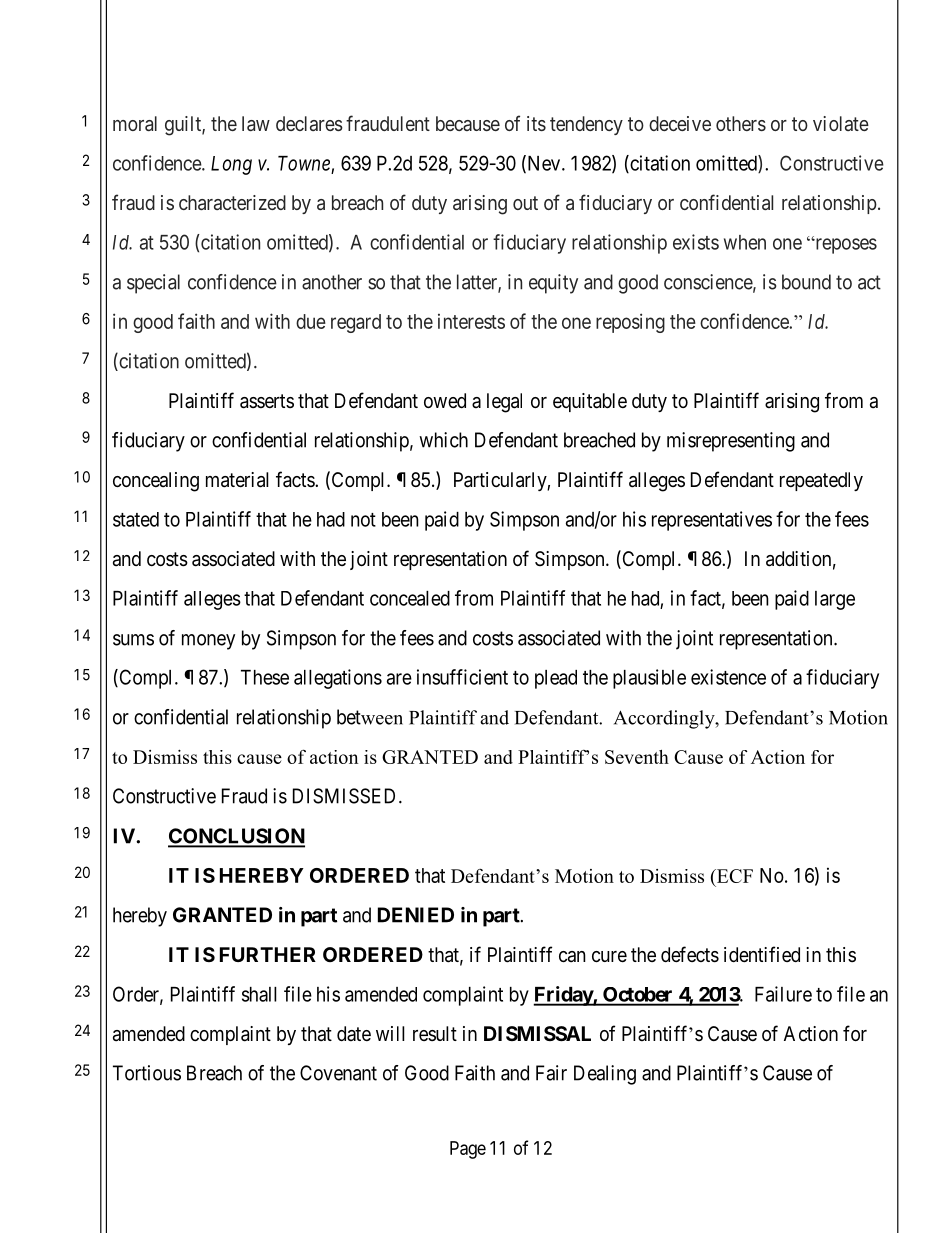  What do you see at coordinates (338, 1073) in the image?
I see `Covenant` at bounding box center [338, 1073].
